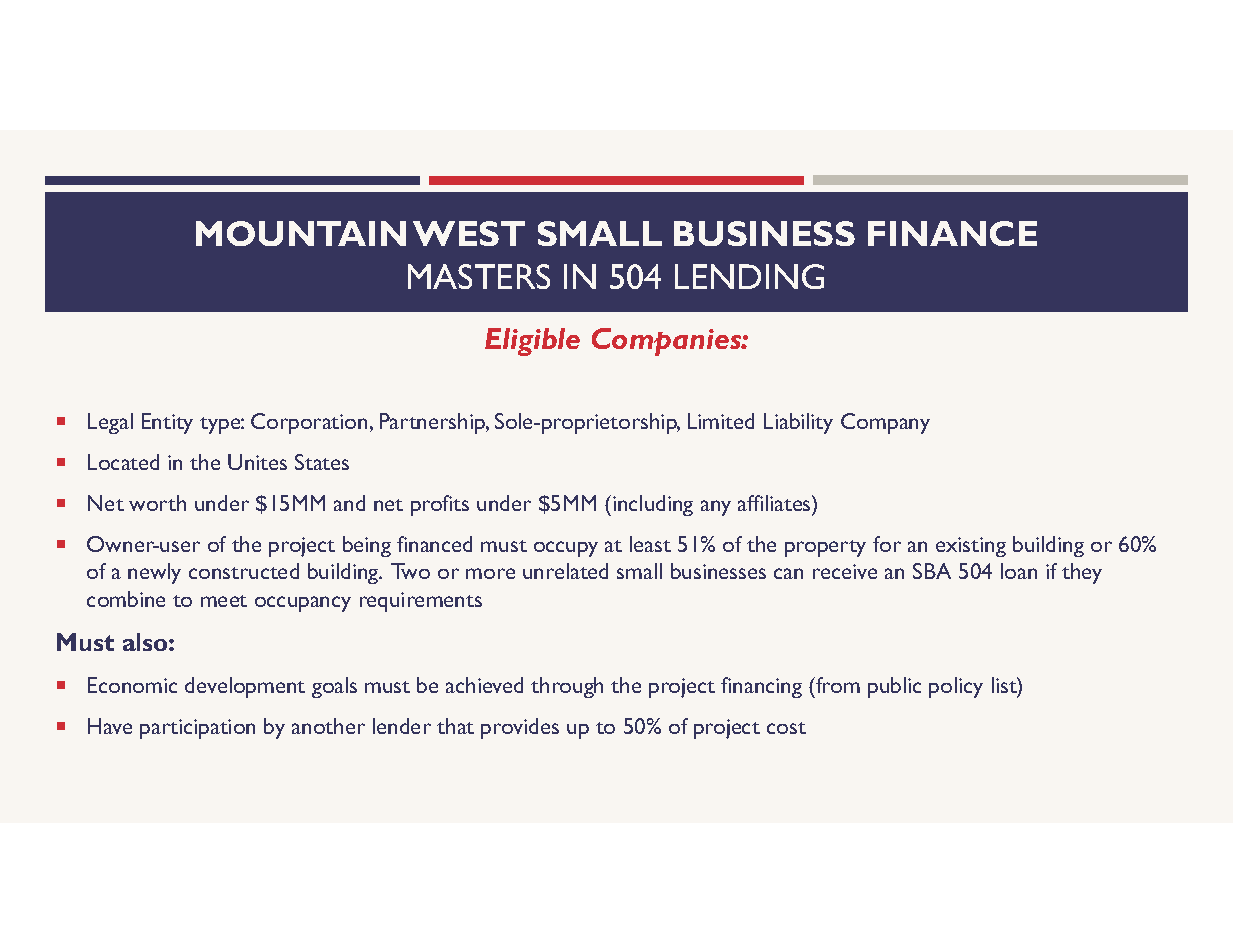 Image resolution: width=1233 pixels, height=952 pixels. Describe the element at coordinates (956, 687) in the screenshot. I see `policy` at that location.
